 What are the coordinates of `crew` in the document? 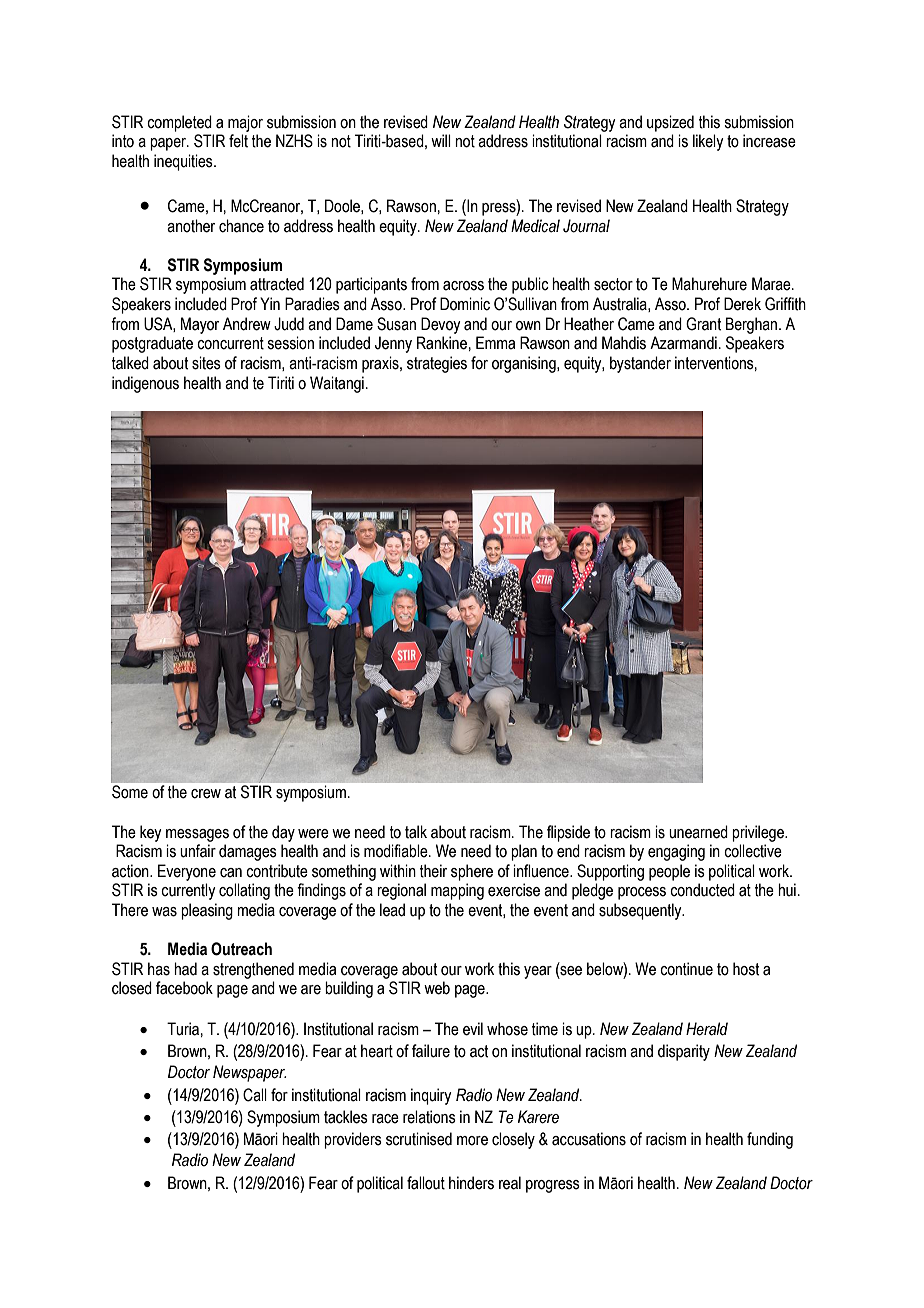 It's located at (206, 794).
